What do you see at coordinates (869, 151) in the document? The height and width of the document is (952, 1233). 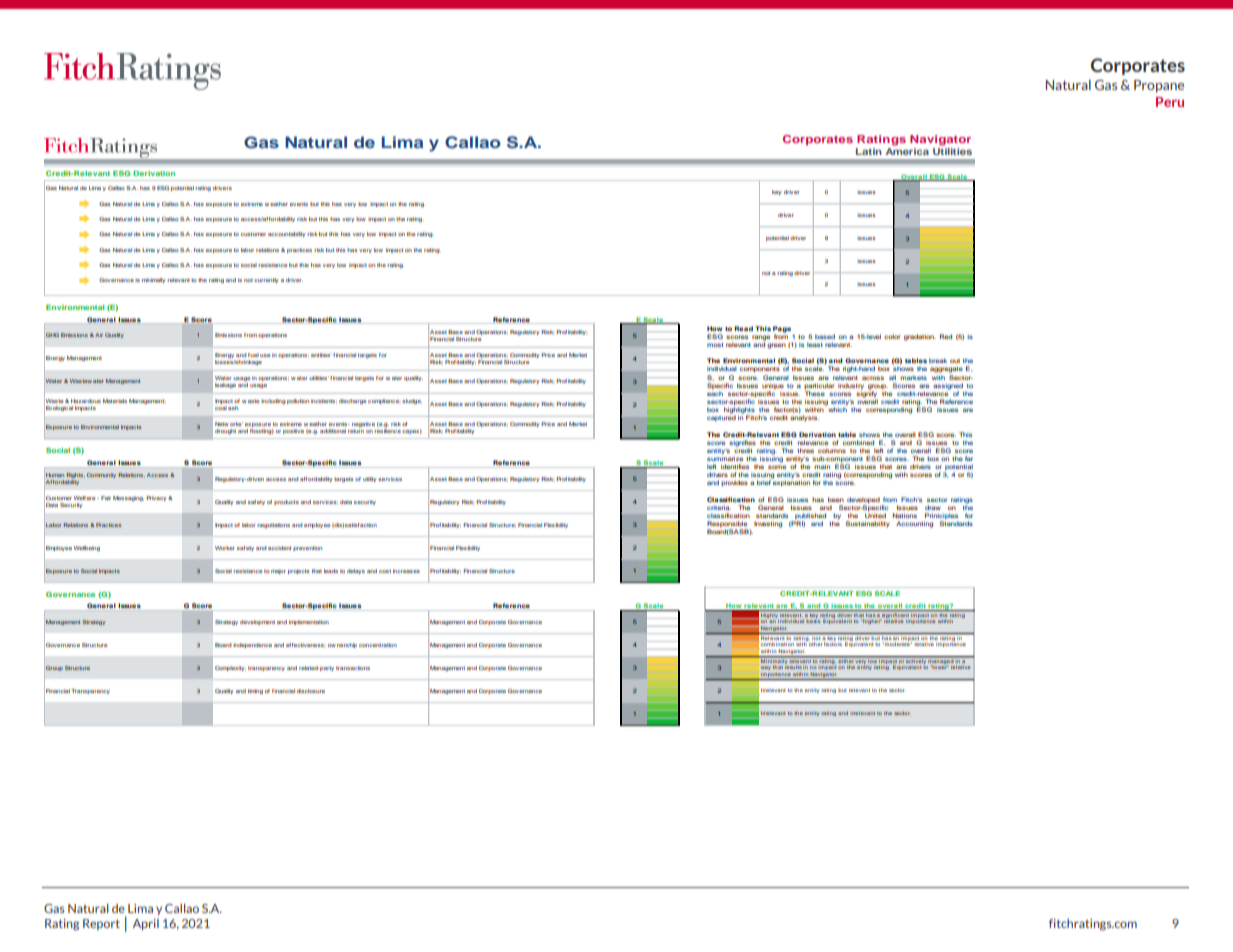 I see `Latin` at bounding box center [869, 151].
